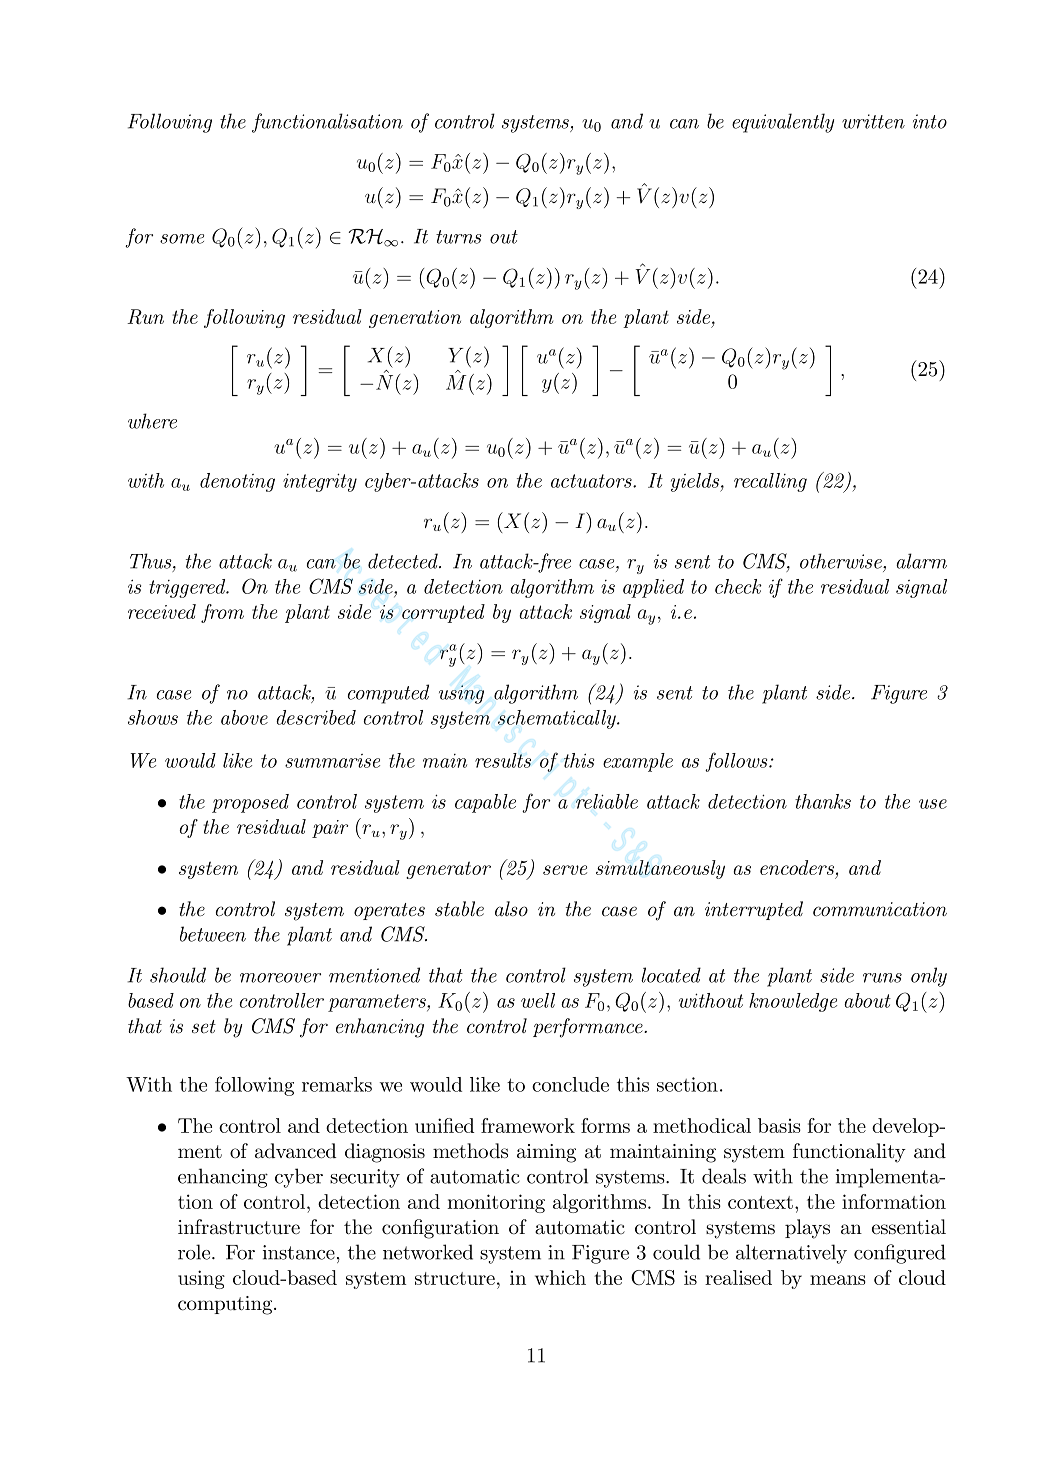  What do you see at coordinates (592, 481) in the image?
I see `actuators` at bounding box center [592, 481].
